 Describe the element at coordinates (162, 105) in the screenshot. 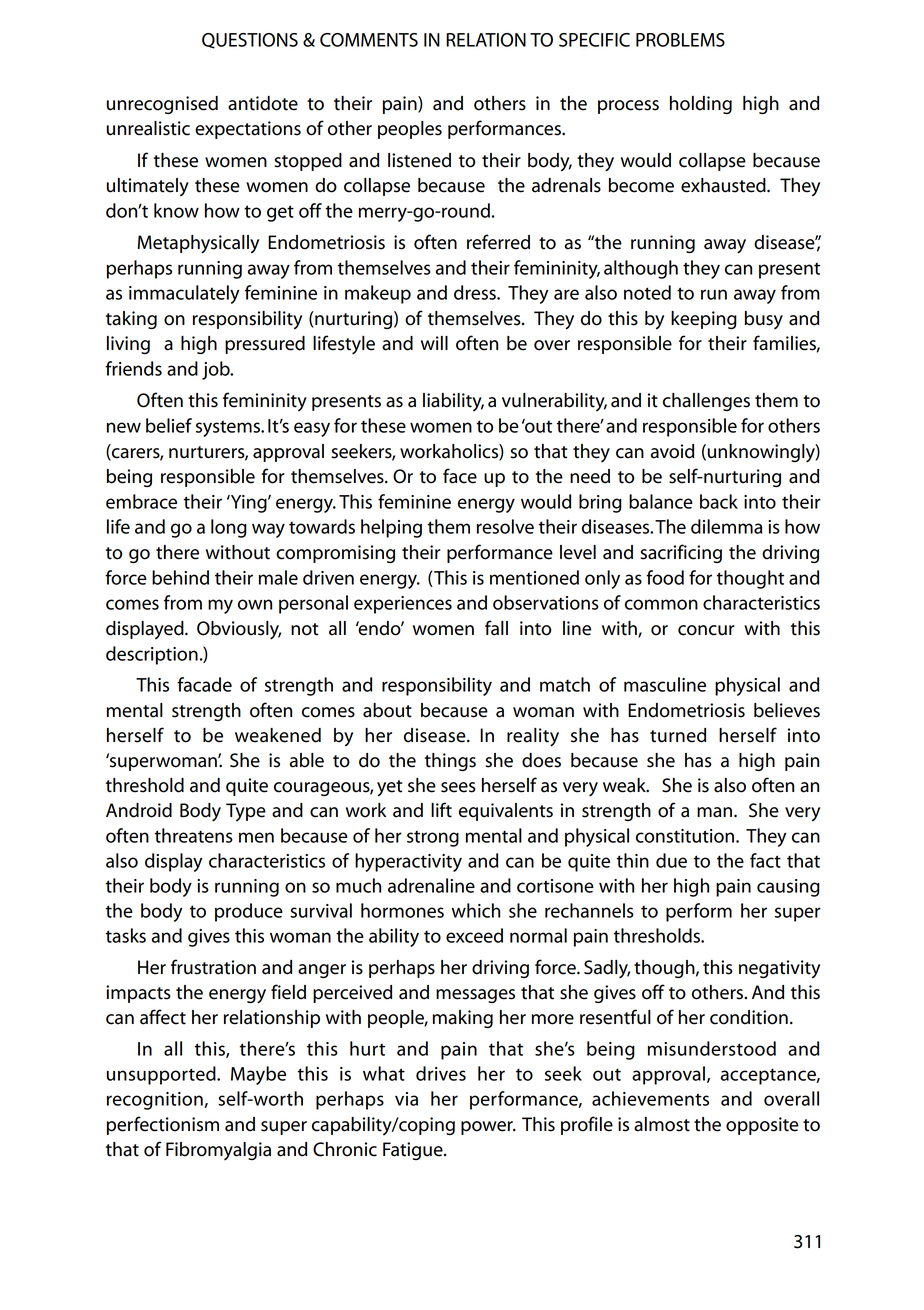

I see `unrecognised` at that location.
